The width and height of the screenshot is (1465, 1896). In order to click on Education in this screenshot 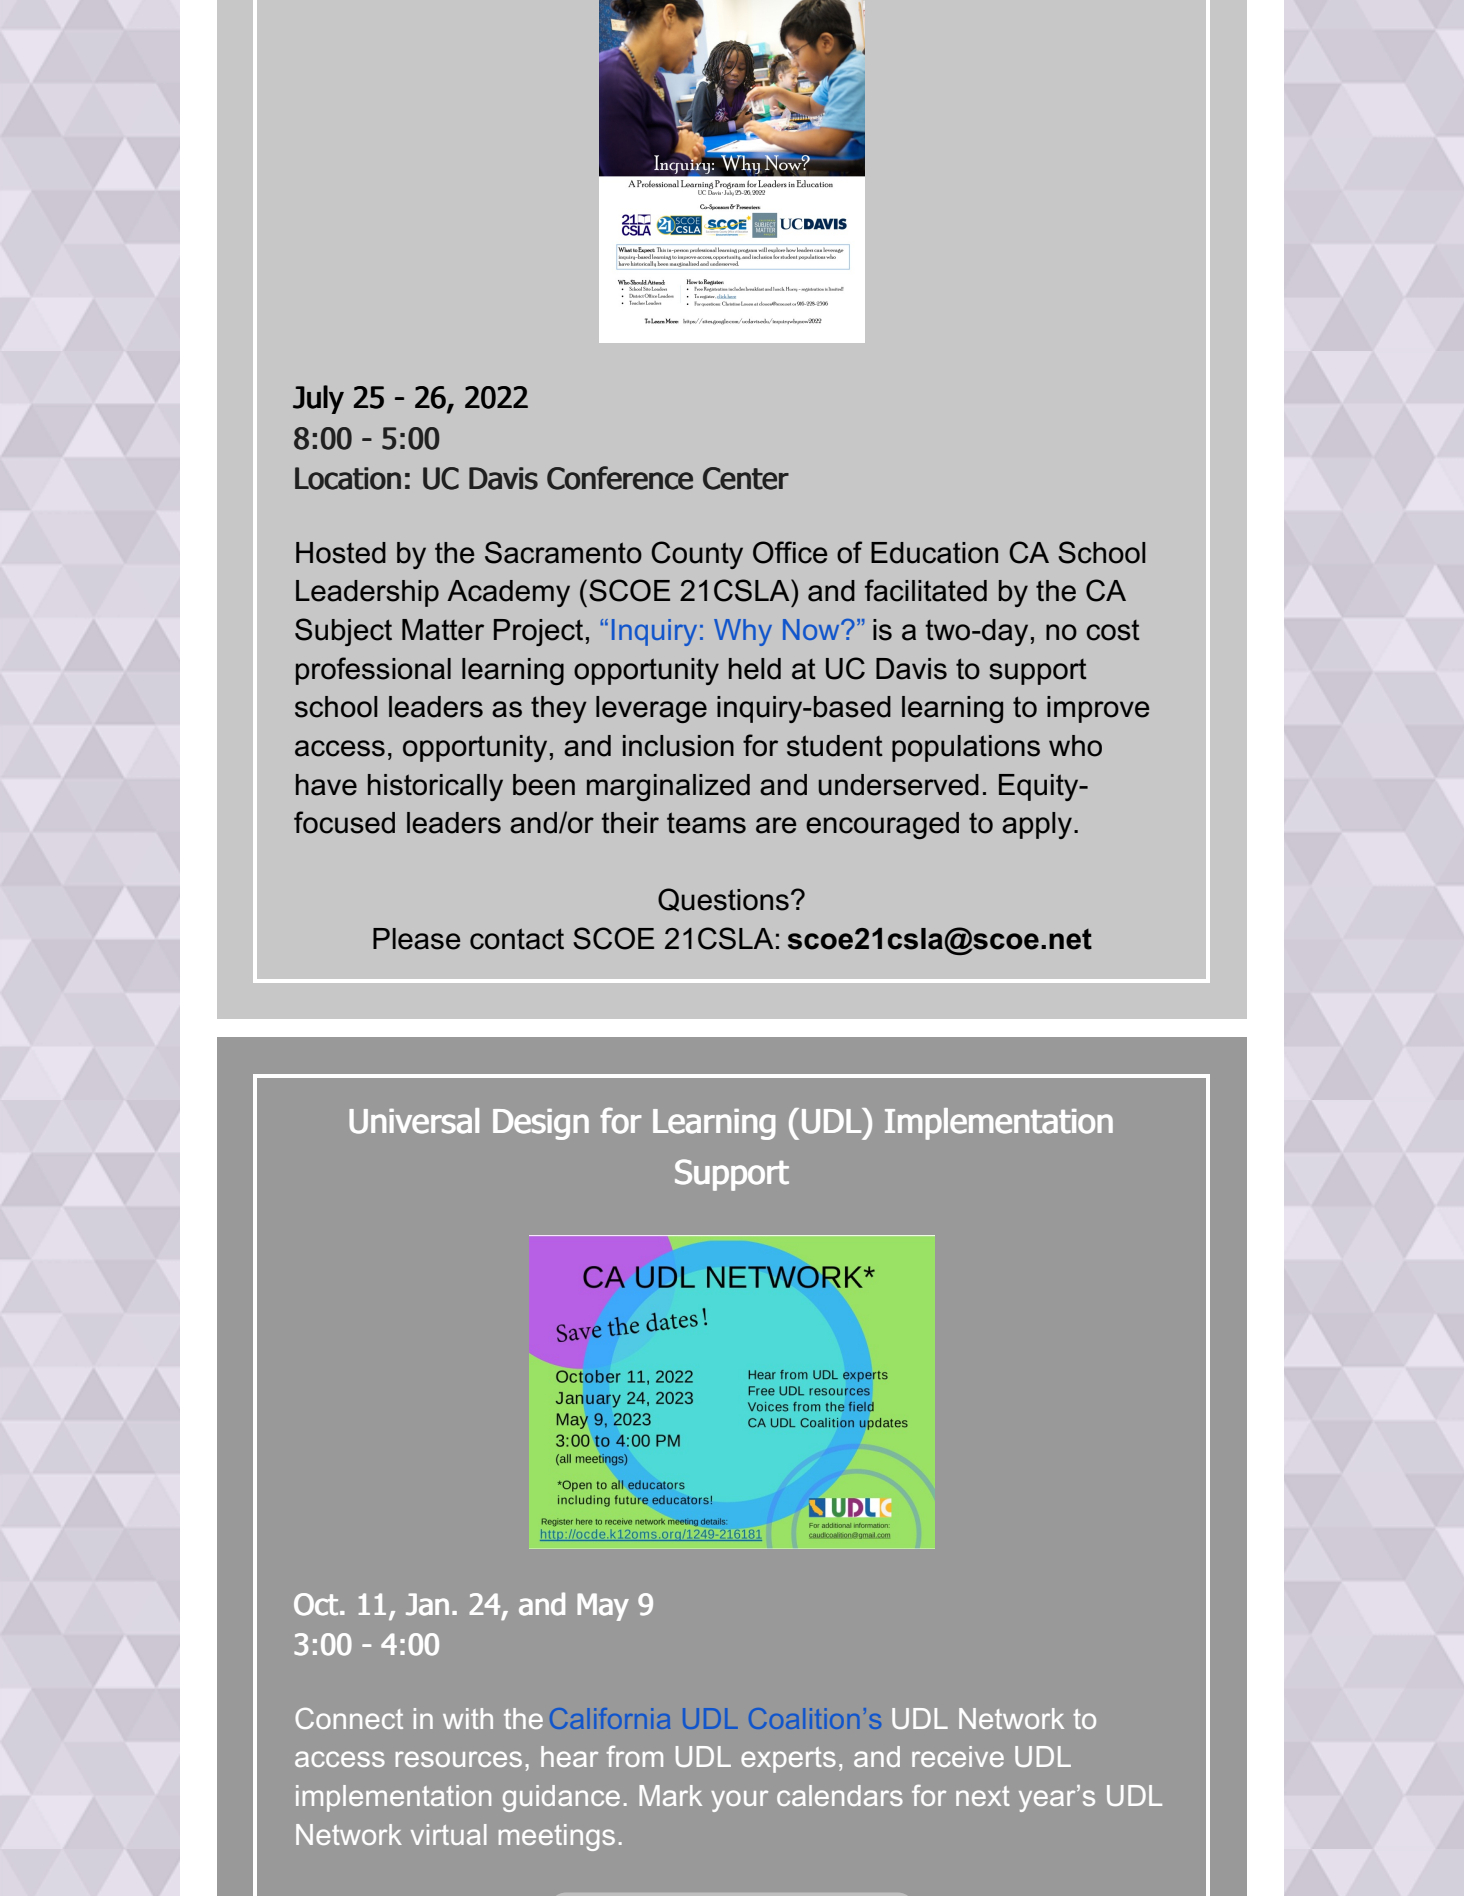, I will do `click(934, 553)`.
